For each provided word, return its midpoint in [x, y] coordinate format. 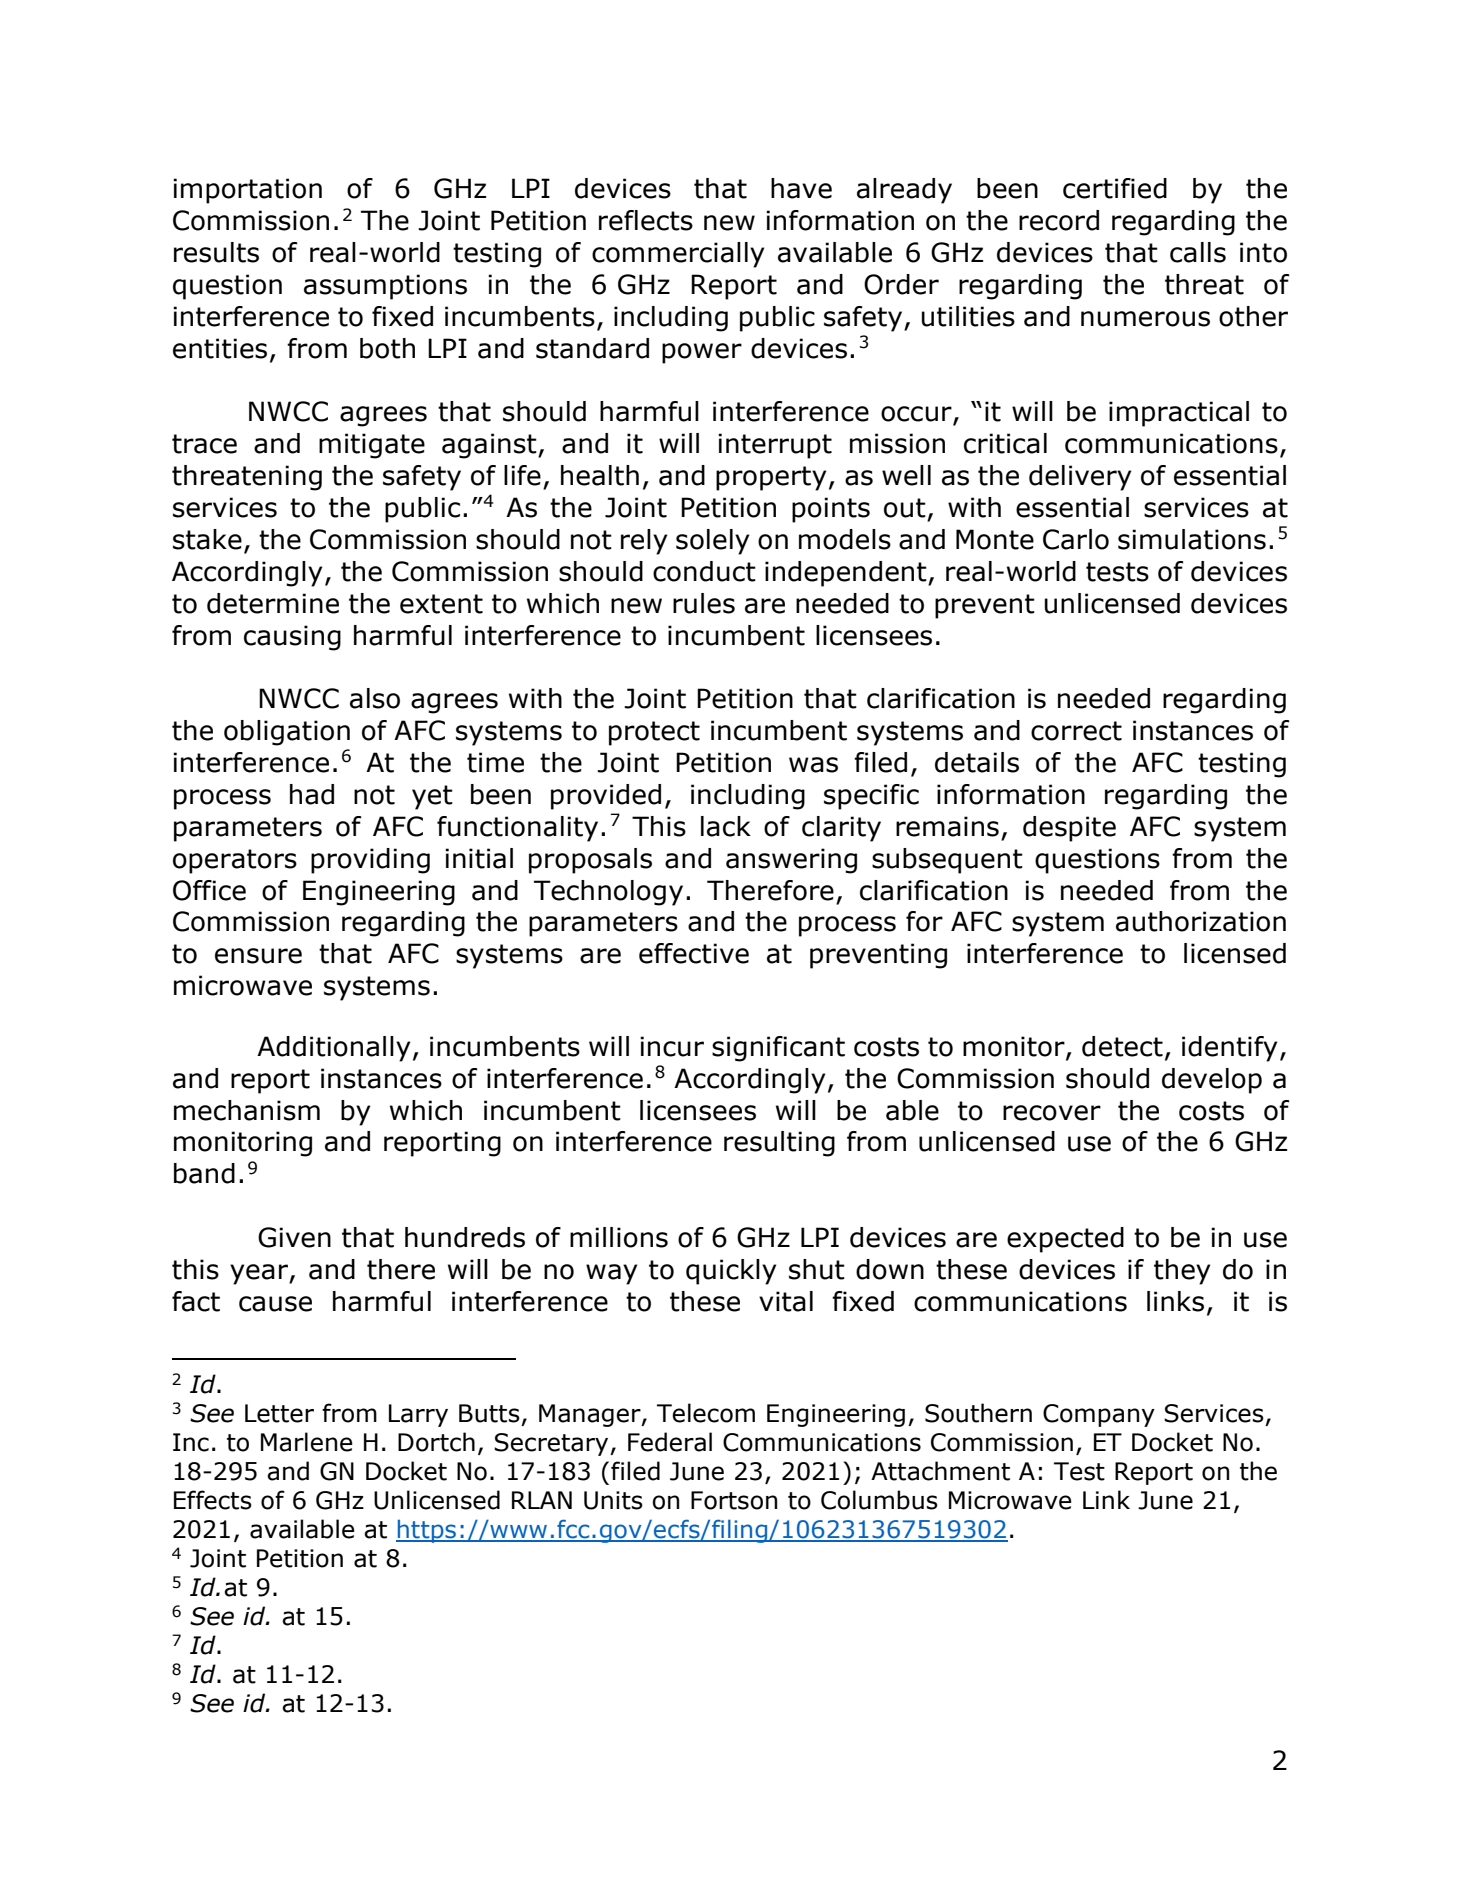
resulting [779, 1144]
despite [1069, 829]
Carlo [1076, 539]
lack [726, 826]
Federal [670, 1442]
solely [712, 542]
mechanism [247, 1110]
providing [370, 861]
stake [207, 539]
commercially [678, 255]
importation [247, 191]
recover [1052, 1113]
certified [1115, 188]
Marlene [307, 1442]
